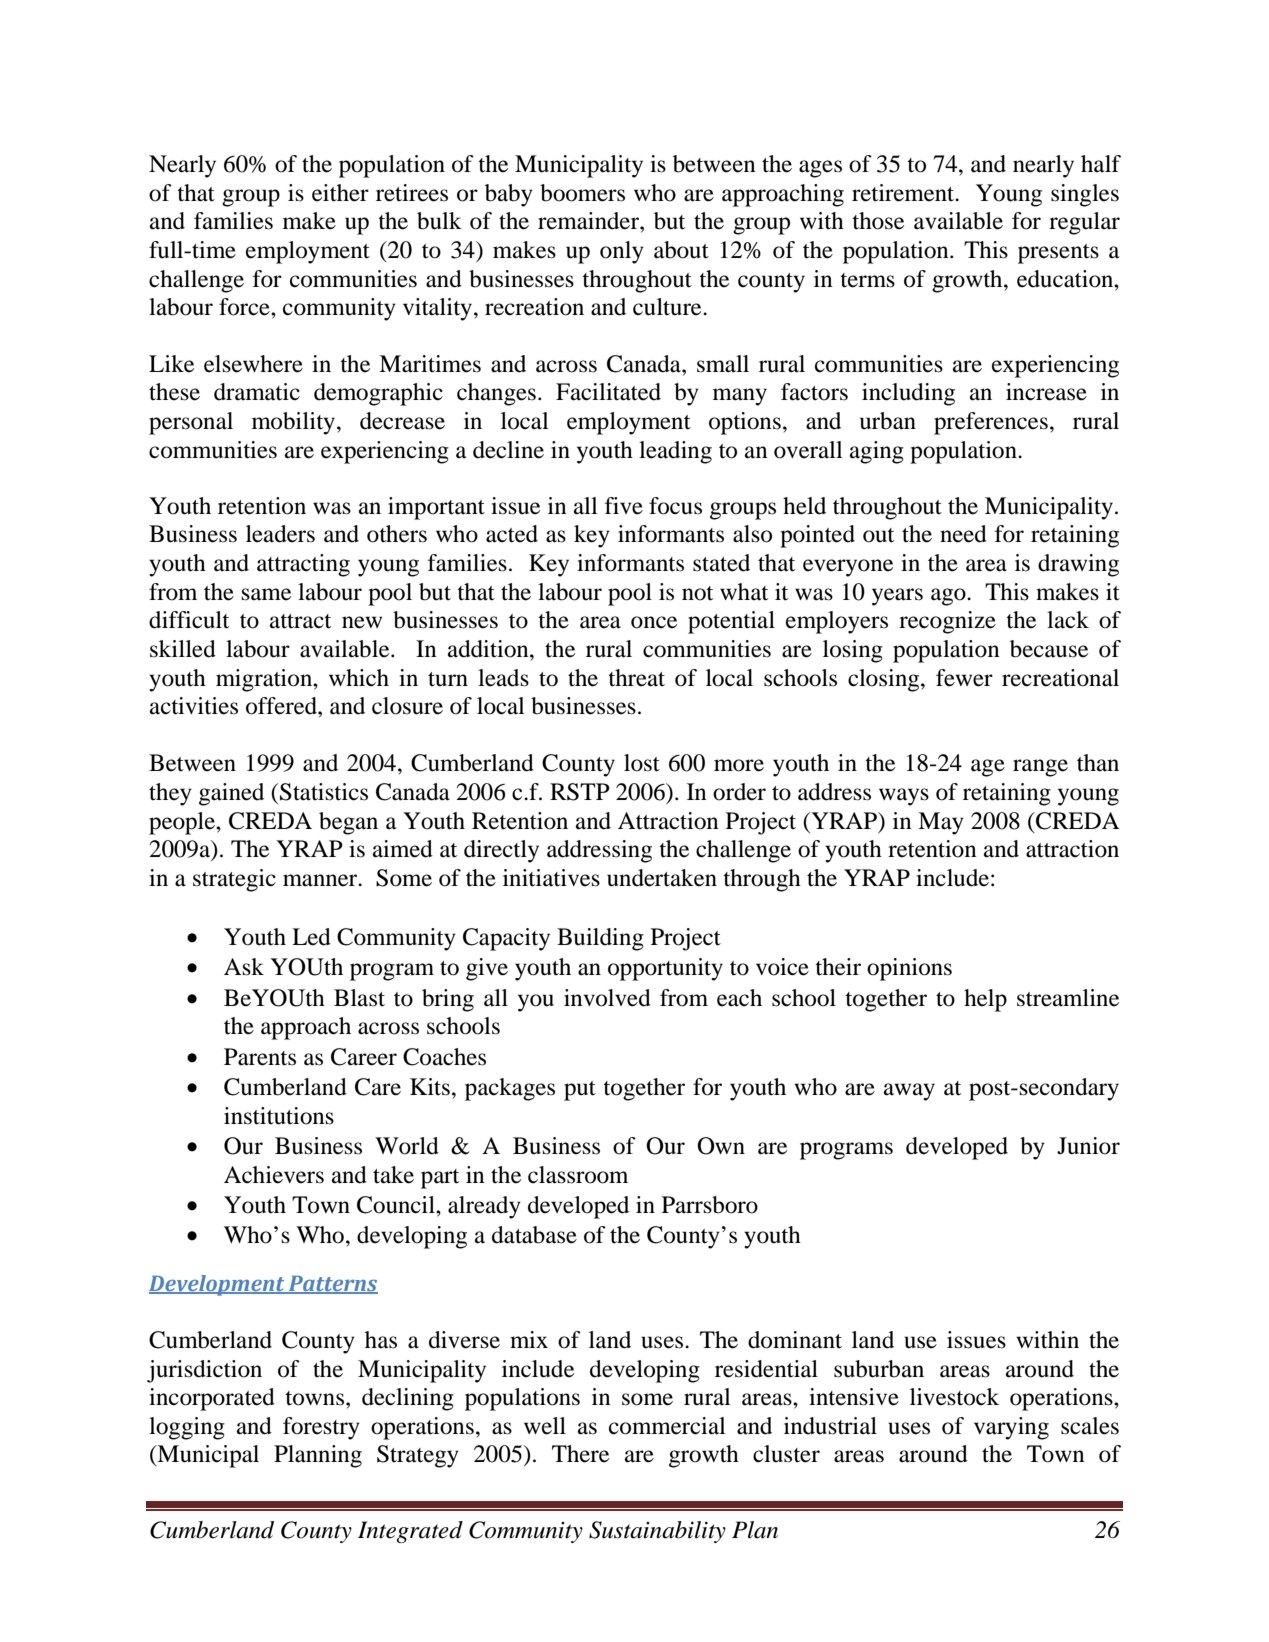  I want to click on Junior, so click(1088, 1146).
